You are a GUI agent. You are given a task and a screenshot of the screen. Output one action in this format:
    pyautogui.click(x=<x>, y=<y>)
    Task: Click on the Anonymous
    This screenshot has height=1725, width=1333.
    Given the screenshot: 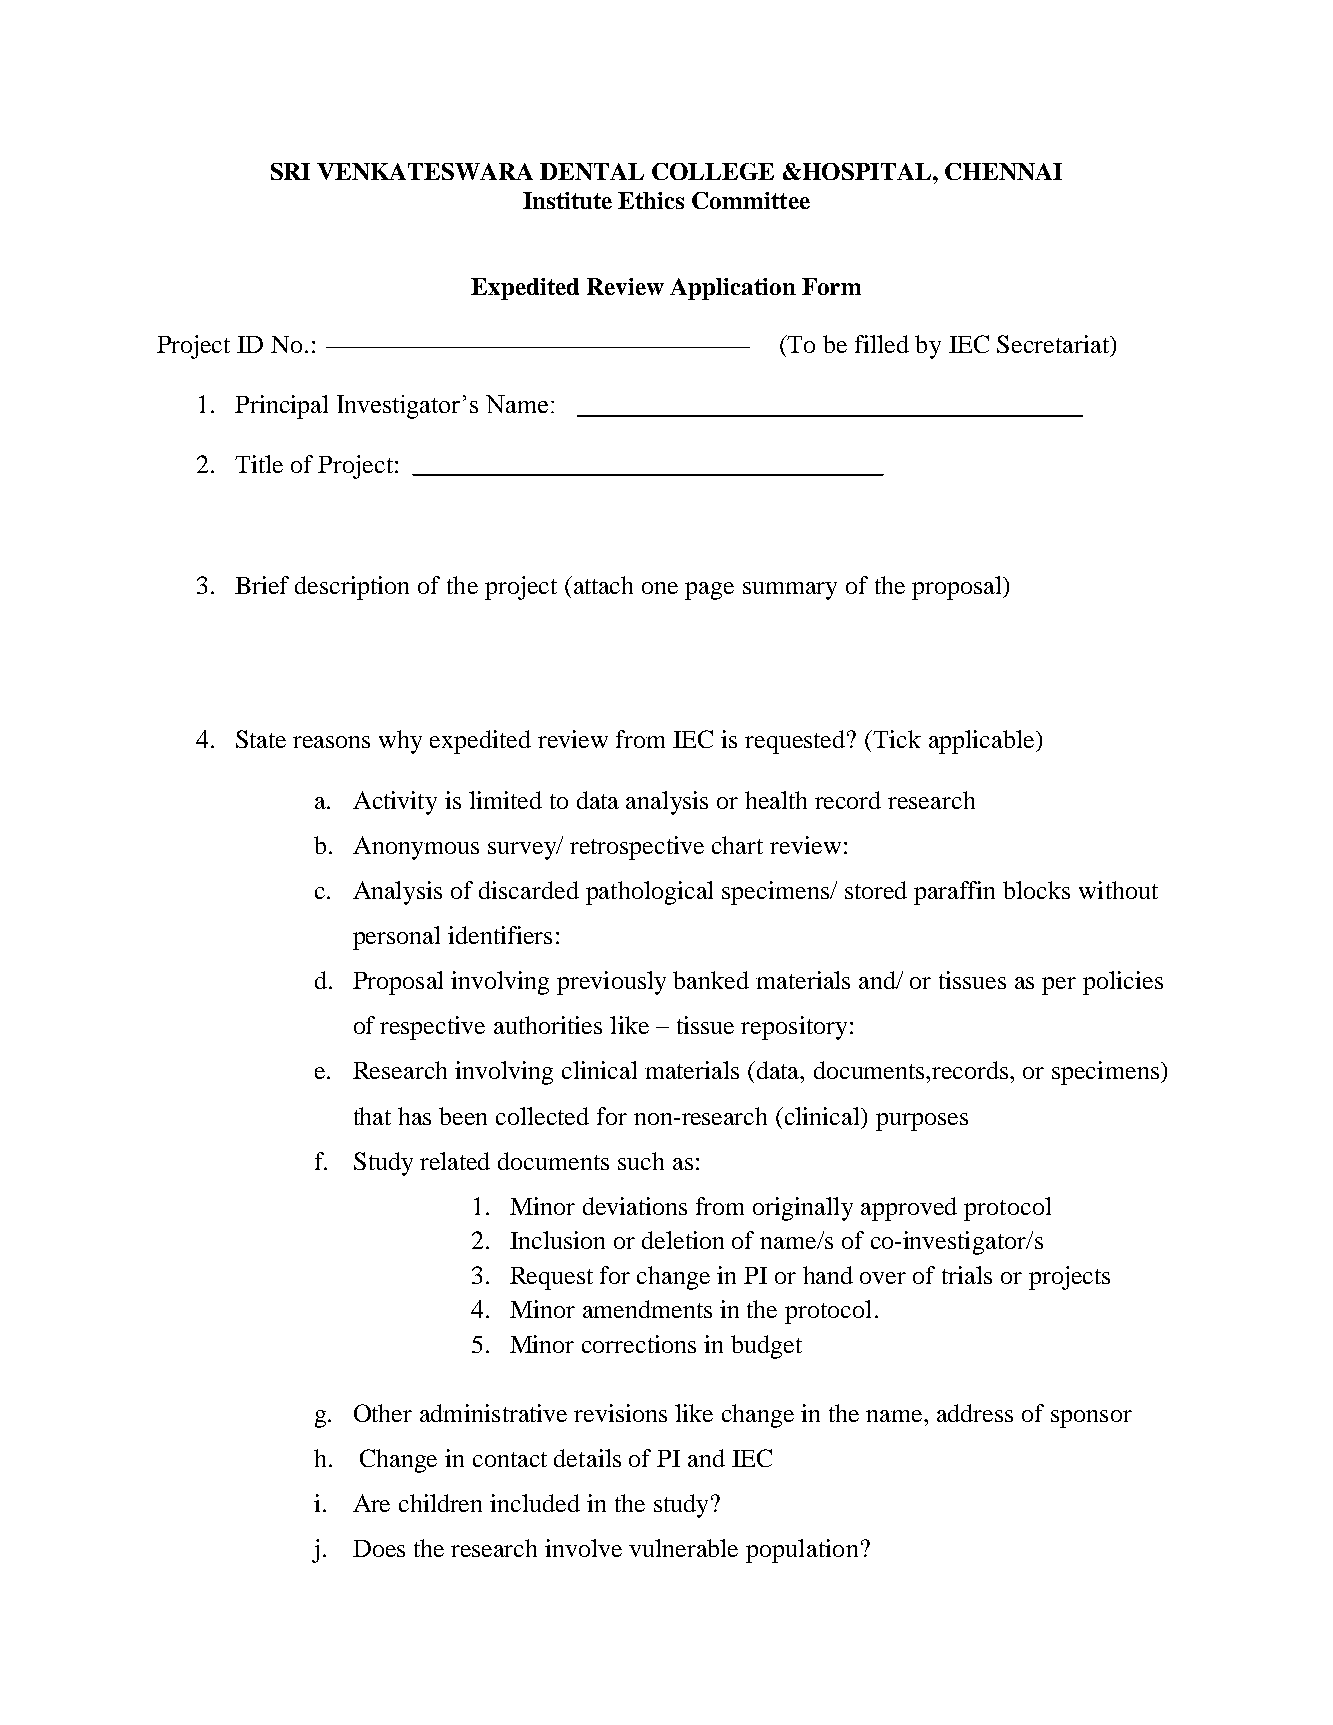 What is the action you would take?
    pyautogui.click(x=416, y=848)
